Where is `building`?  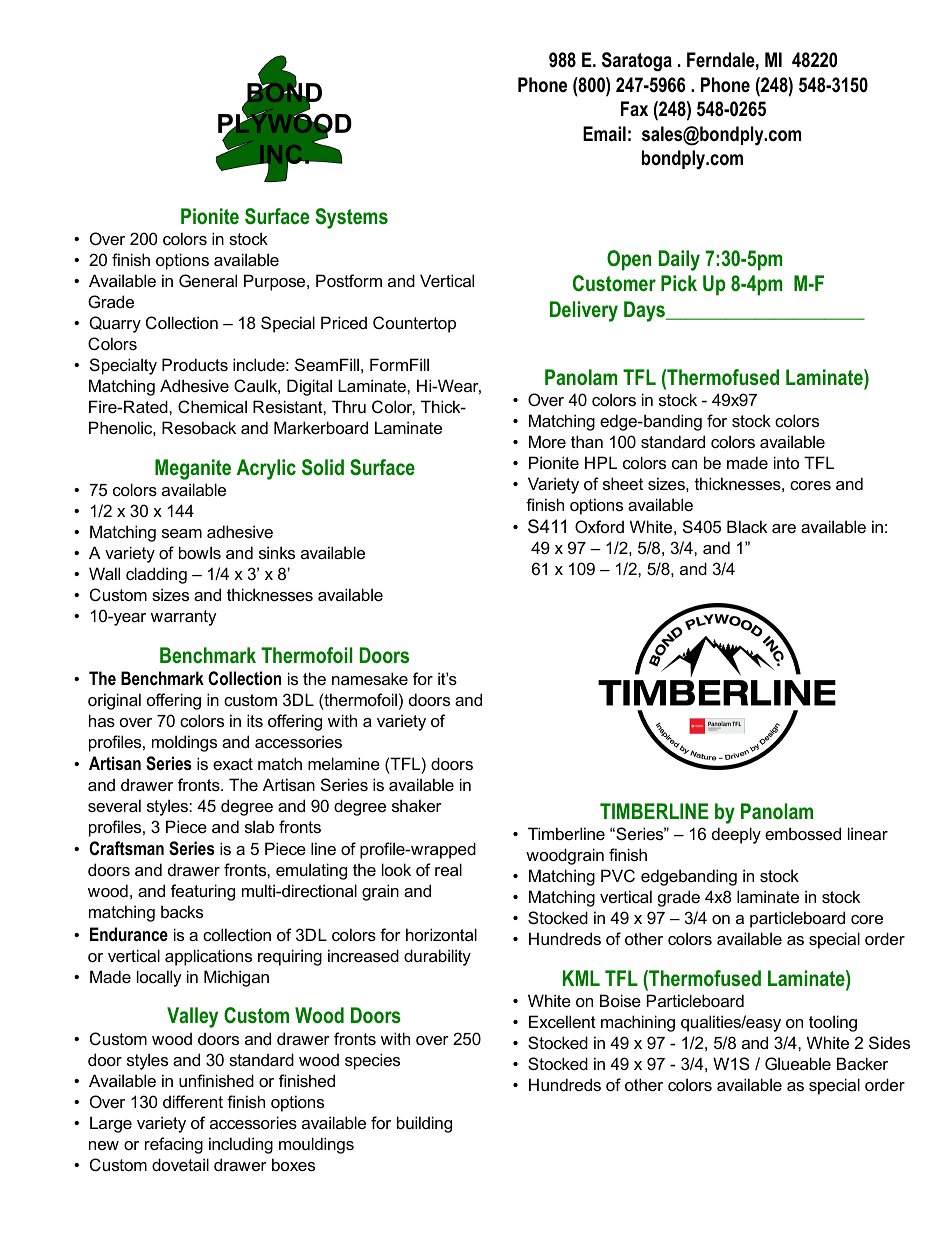 building is located at coordinates (424, 1124).
